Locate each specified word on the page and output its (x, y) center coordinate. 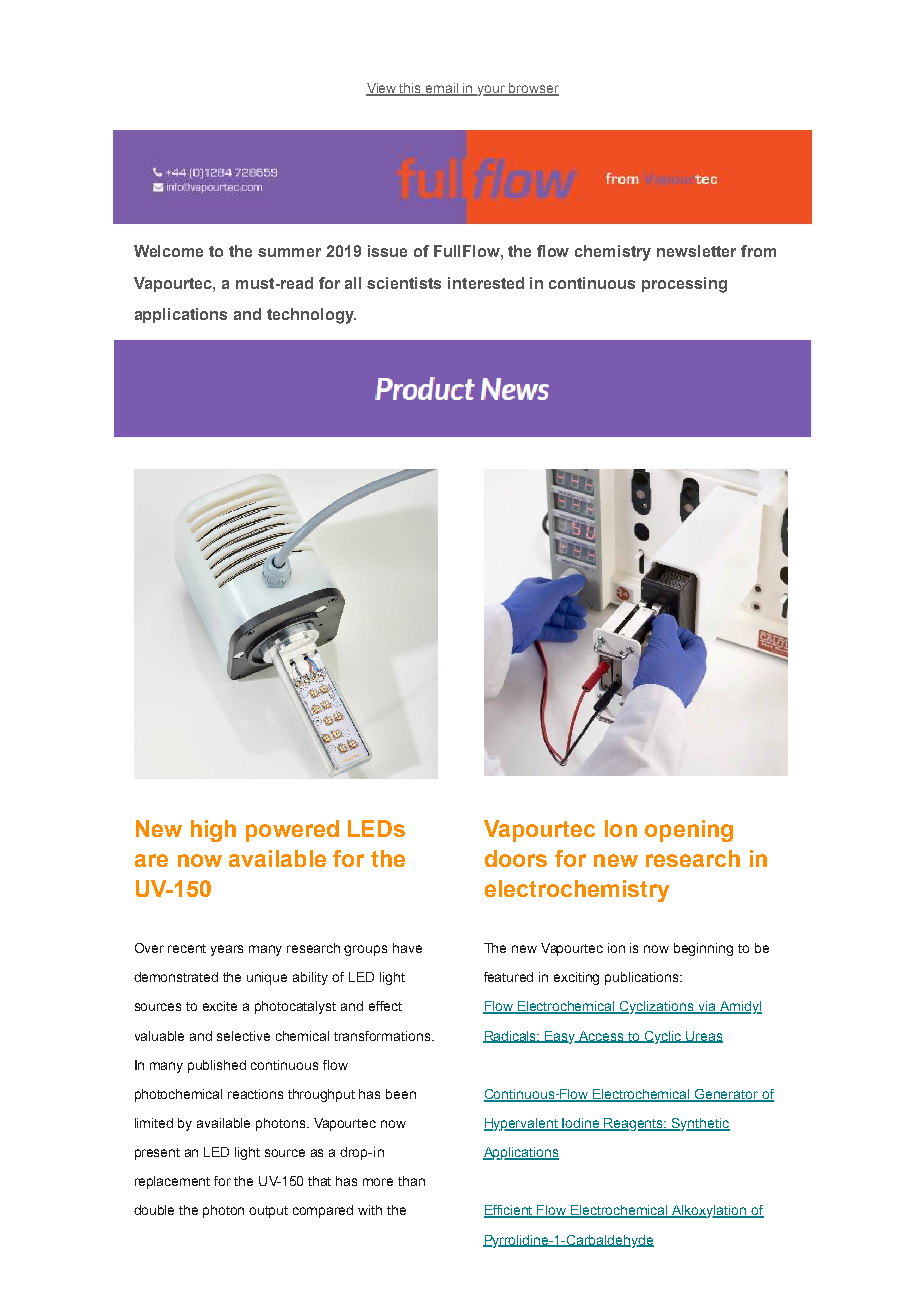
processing (684, 285)
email (442, 89)
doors (516, 858)
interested (486, 283)
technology (311, 316)
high (213, 831)
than (411, 1181)
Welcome (168, 251)
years (227, 950)
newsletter (696, 251)
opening (689, 831)
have (407, 948)
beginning (703, 949)
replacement (172, 1182)
